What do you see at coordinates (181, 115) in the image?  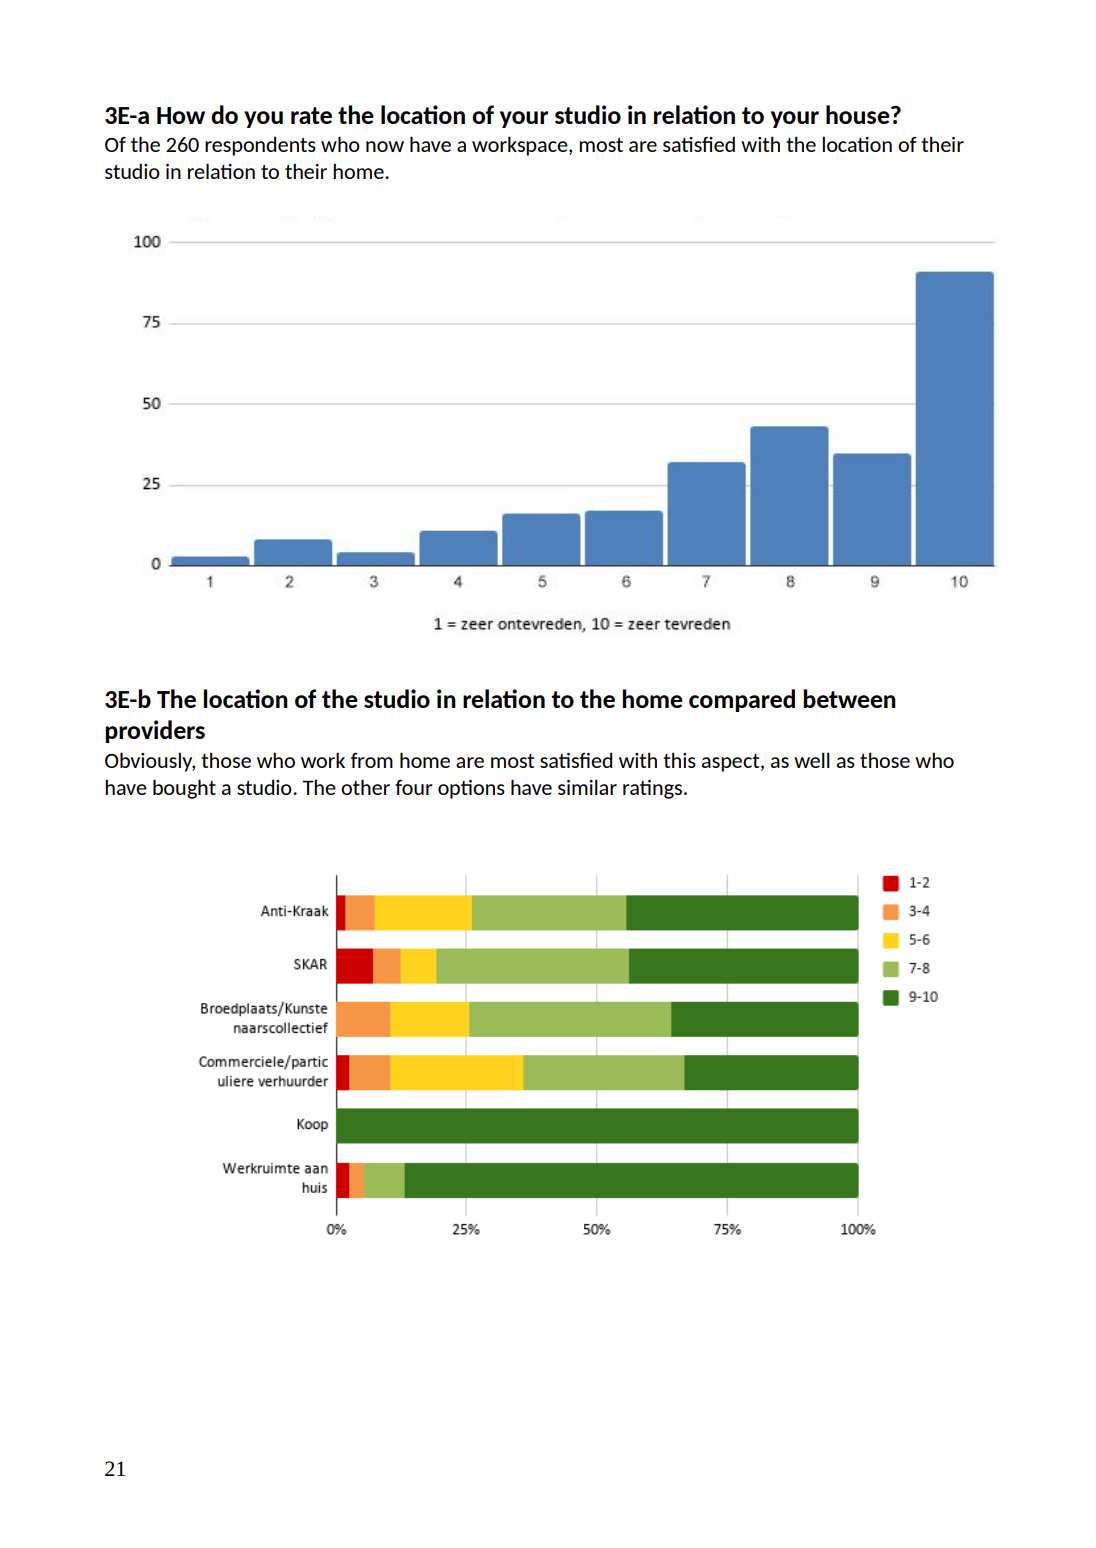 I see `How` at bounding box center [181, 115].
